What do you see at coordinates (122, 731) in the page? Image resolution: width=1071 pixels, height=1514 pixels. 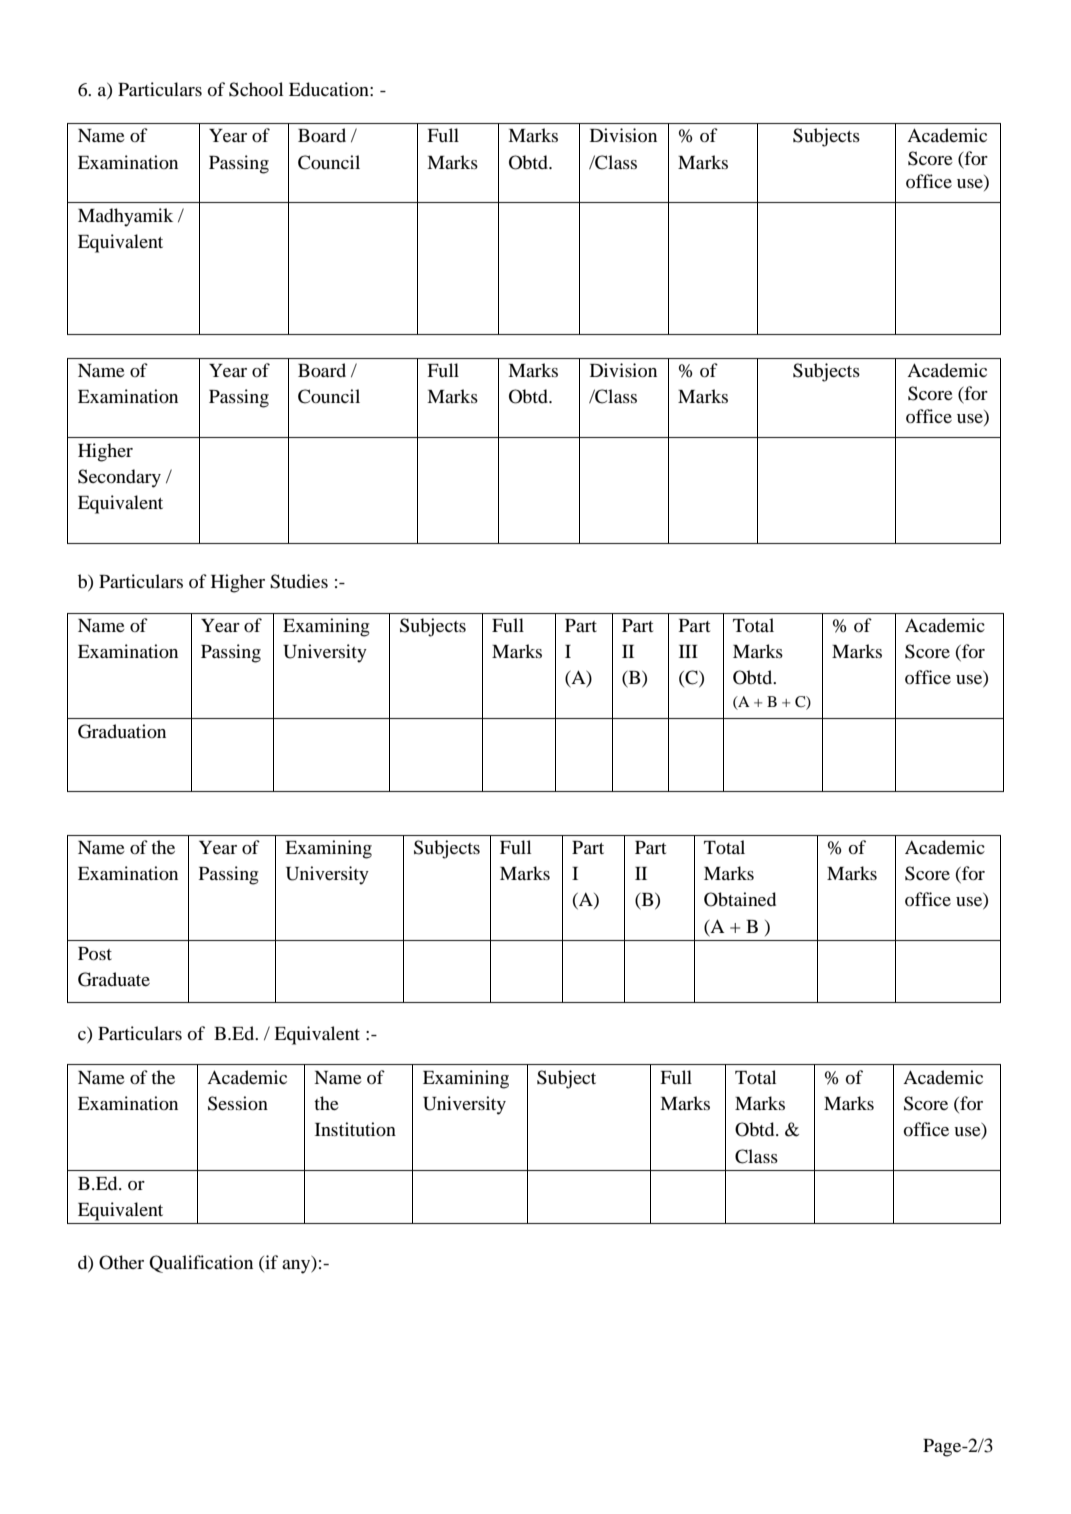 I see `Graduation` at bounding box center [122, 731].
